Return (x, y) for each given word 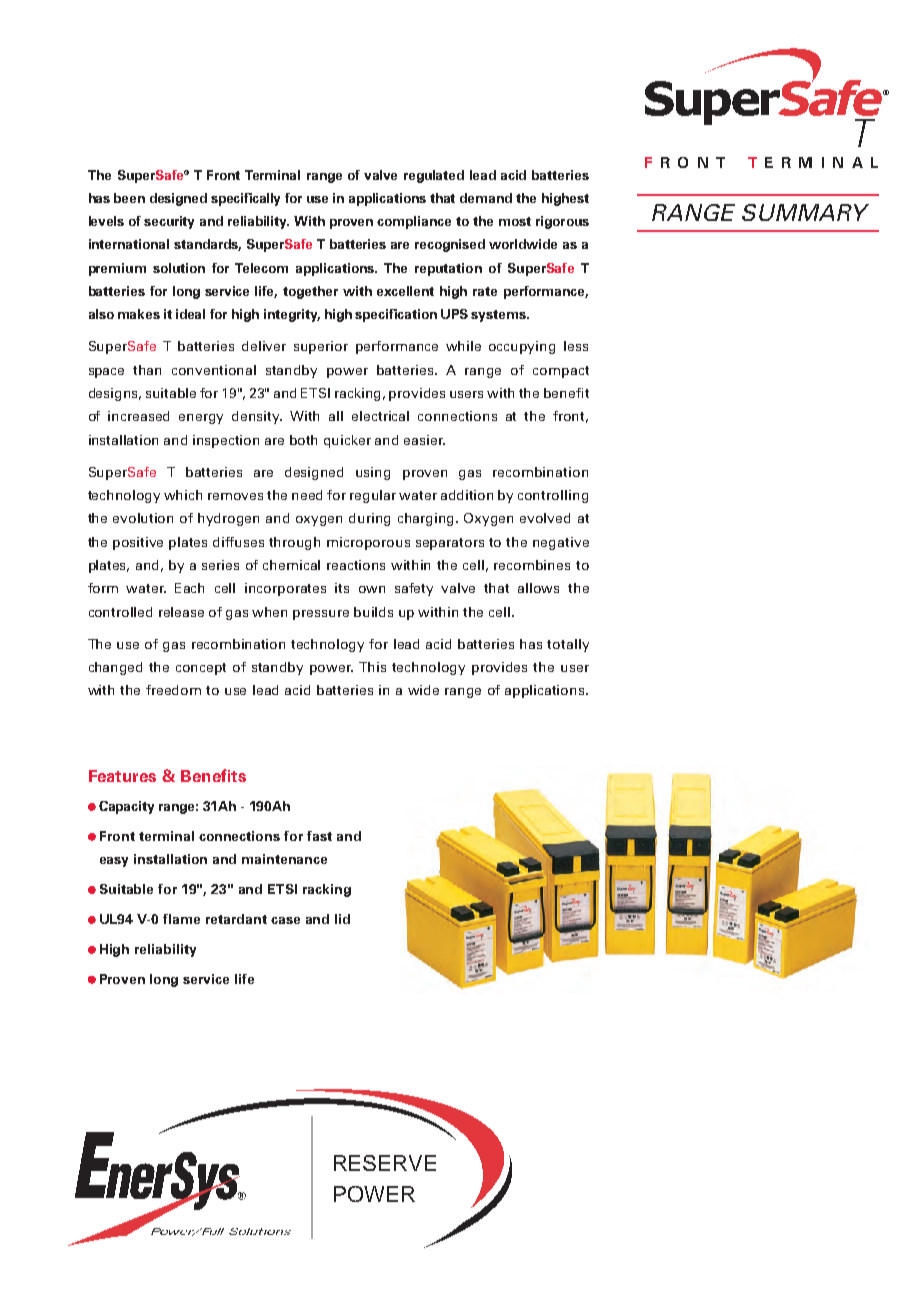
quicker (347, 441)
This (372, 667)
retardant (236, 919)
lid (342, 919)
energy (201, 419)
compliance (414, 222)
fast (319, 836)
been (129, 198)
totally (568, 645)
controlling (553, 496)
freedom (173, 690)
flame (181, 919)
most (515, 221)
